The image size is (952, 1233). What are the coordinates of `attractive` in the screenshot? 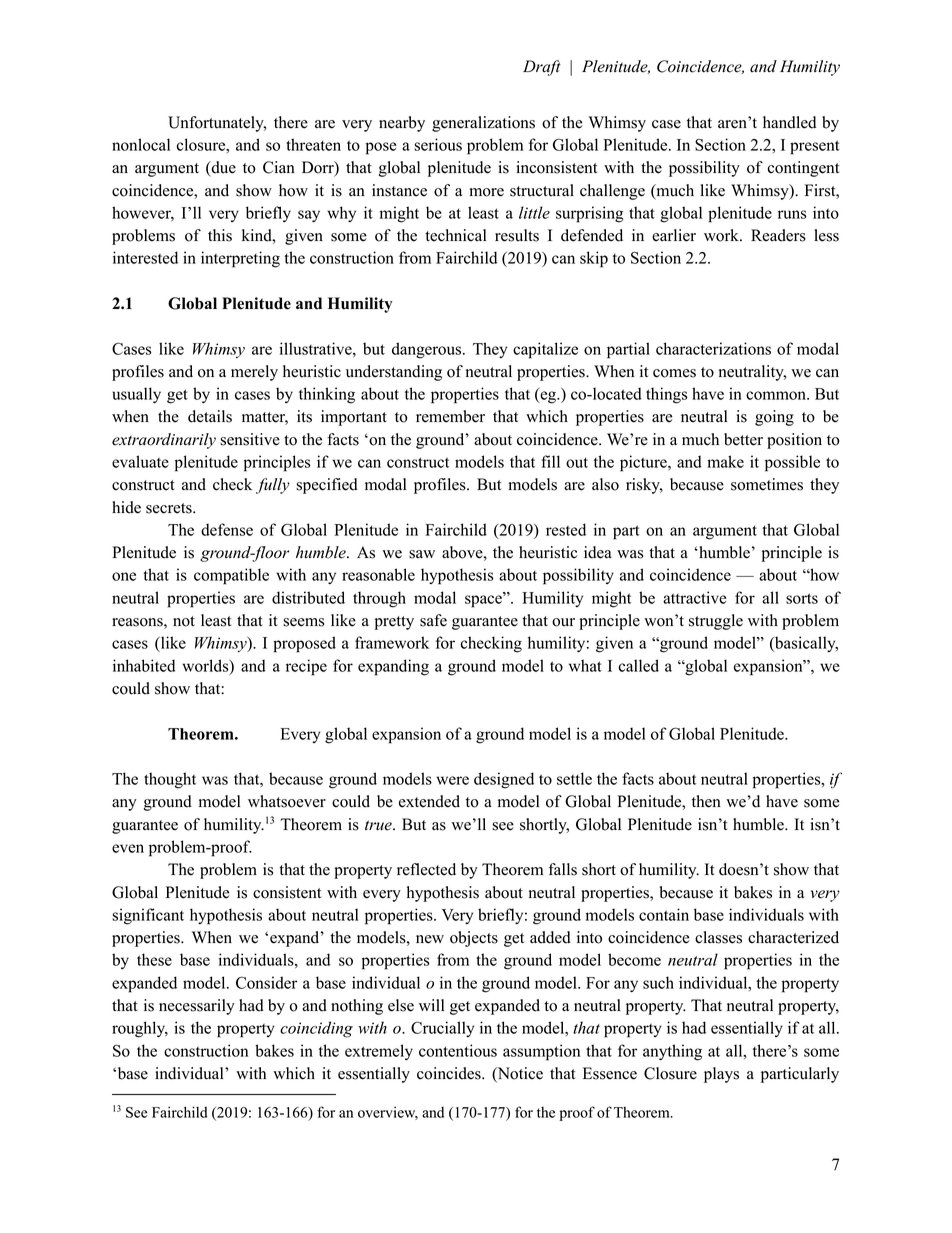 It's located at (694, 597).
